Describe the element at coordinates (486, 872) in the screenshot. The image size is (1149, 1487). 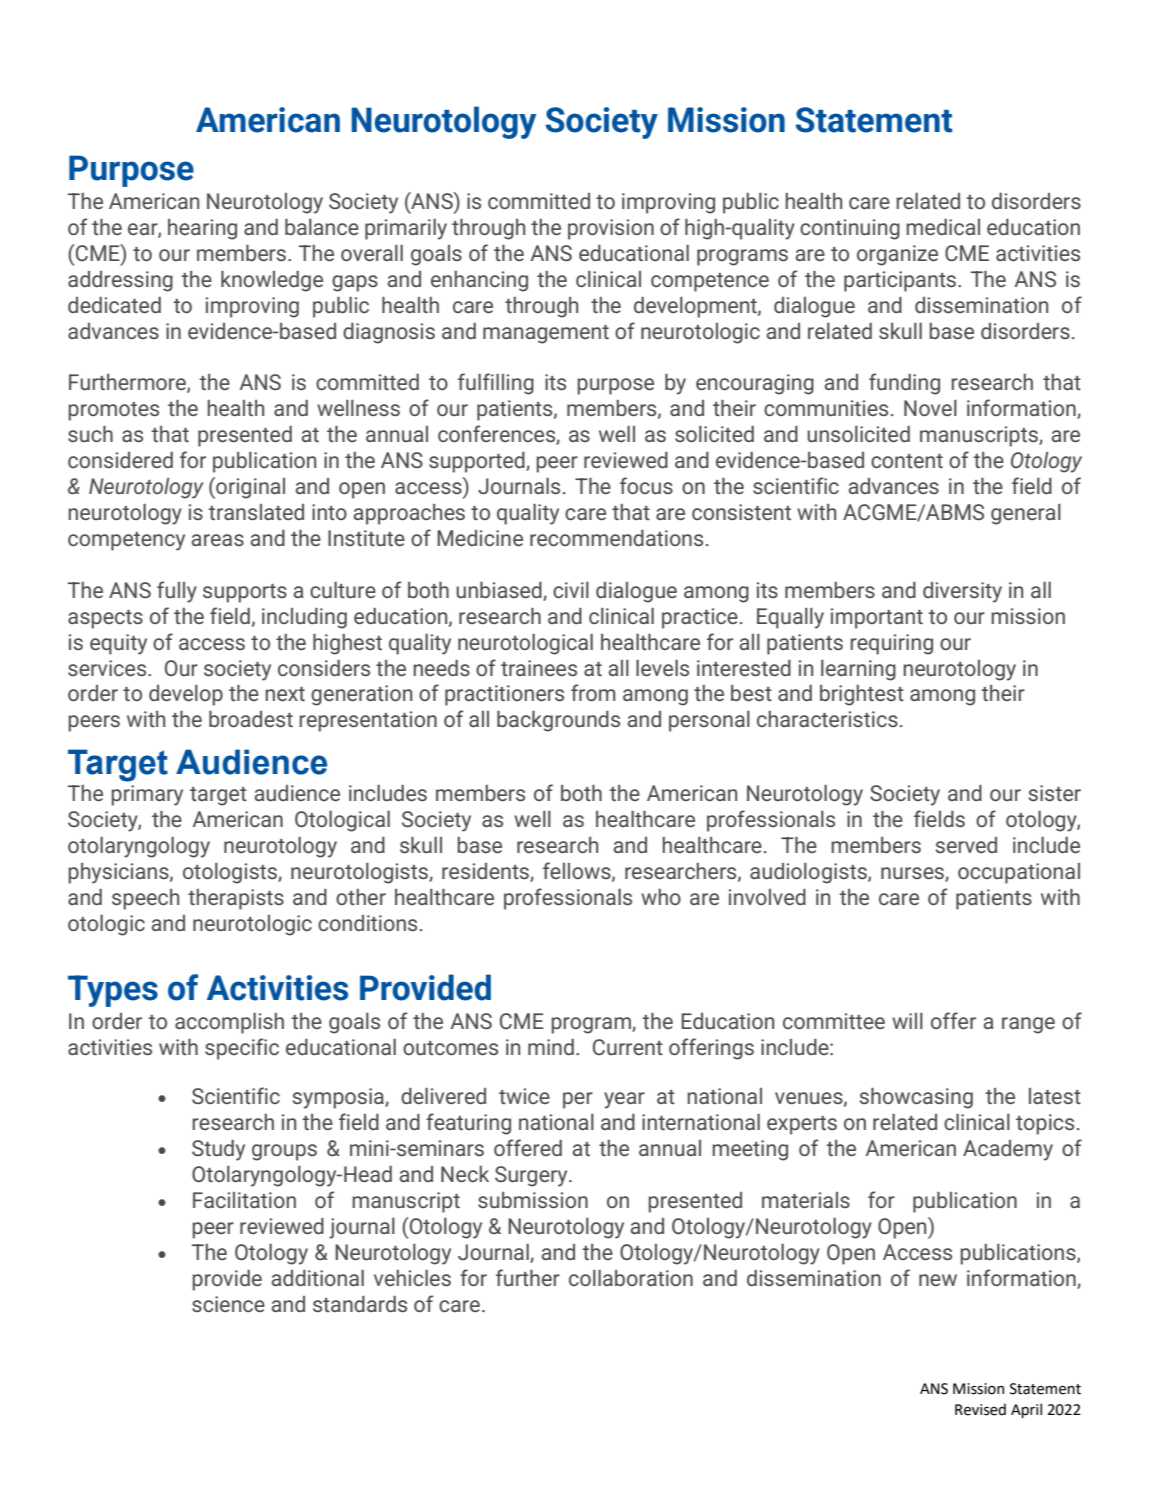
I see `residents` at that location.
